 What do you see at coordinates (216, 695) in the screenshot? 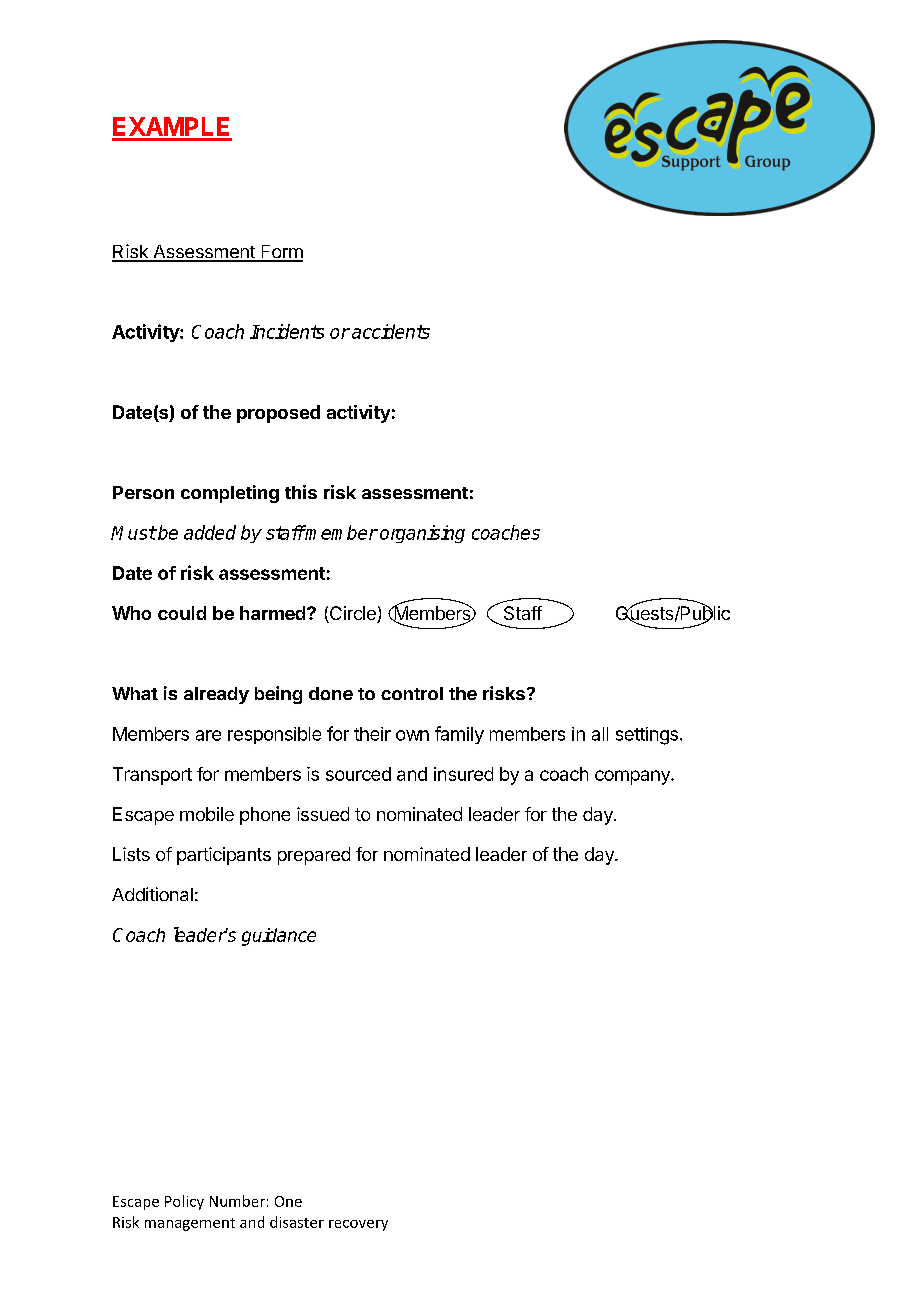
I see `already` at bounding box center [216, 695].
